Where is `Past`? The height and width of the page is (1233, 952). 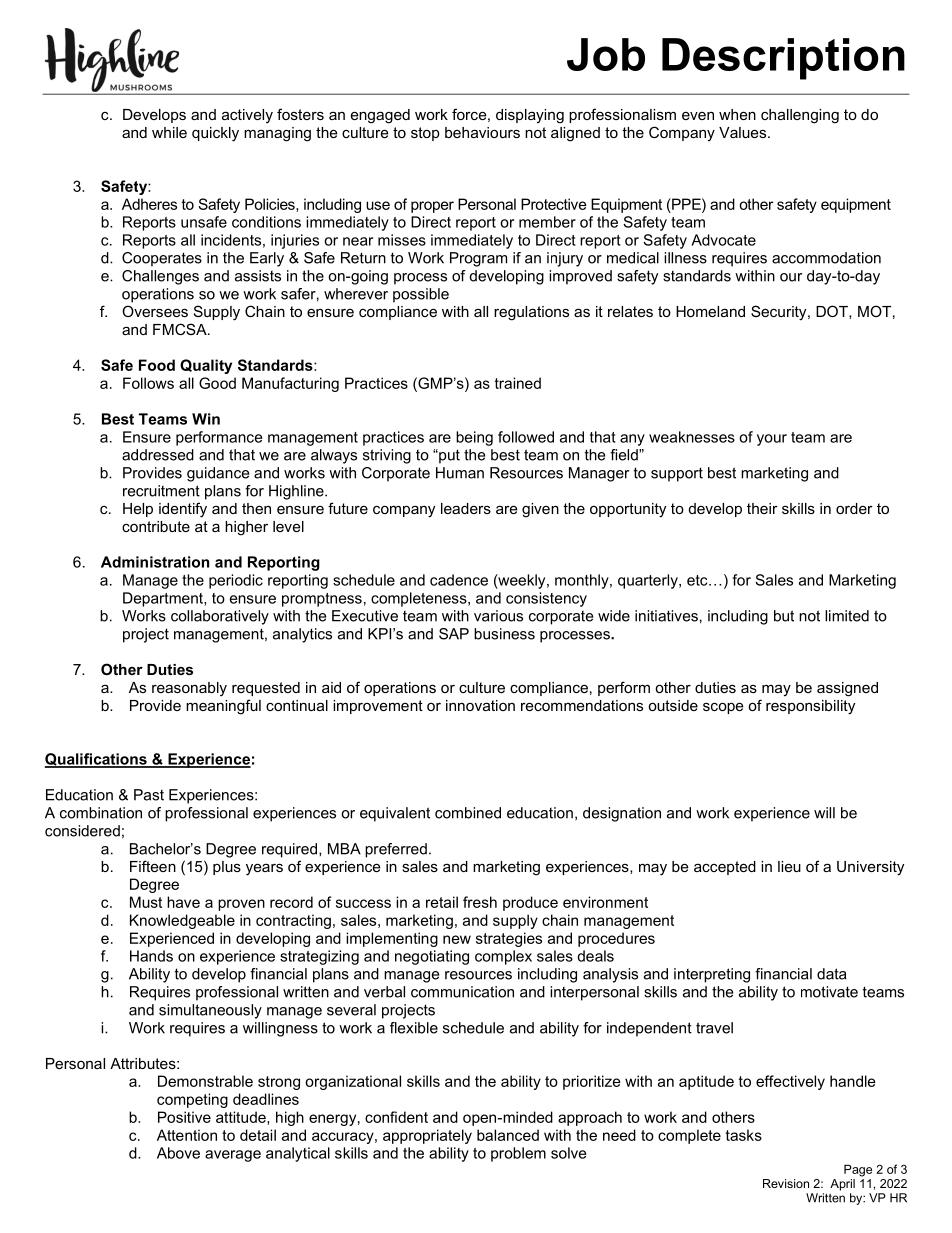
Past is located at coordinates (149, 795).
